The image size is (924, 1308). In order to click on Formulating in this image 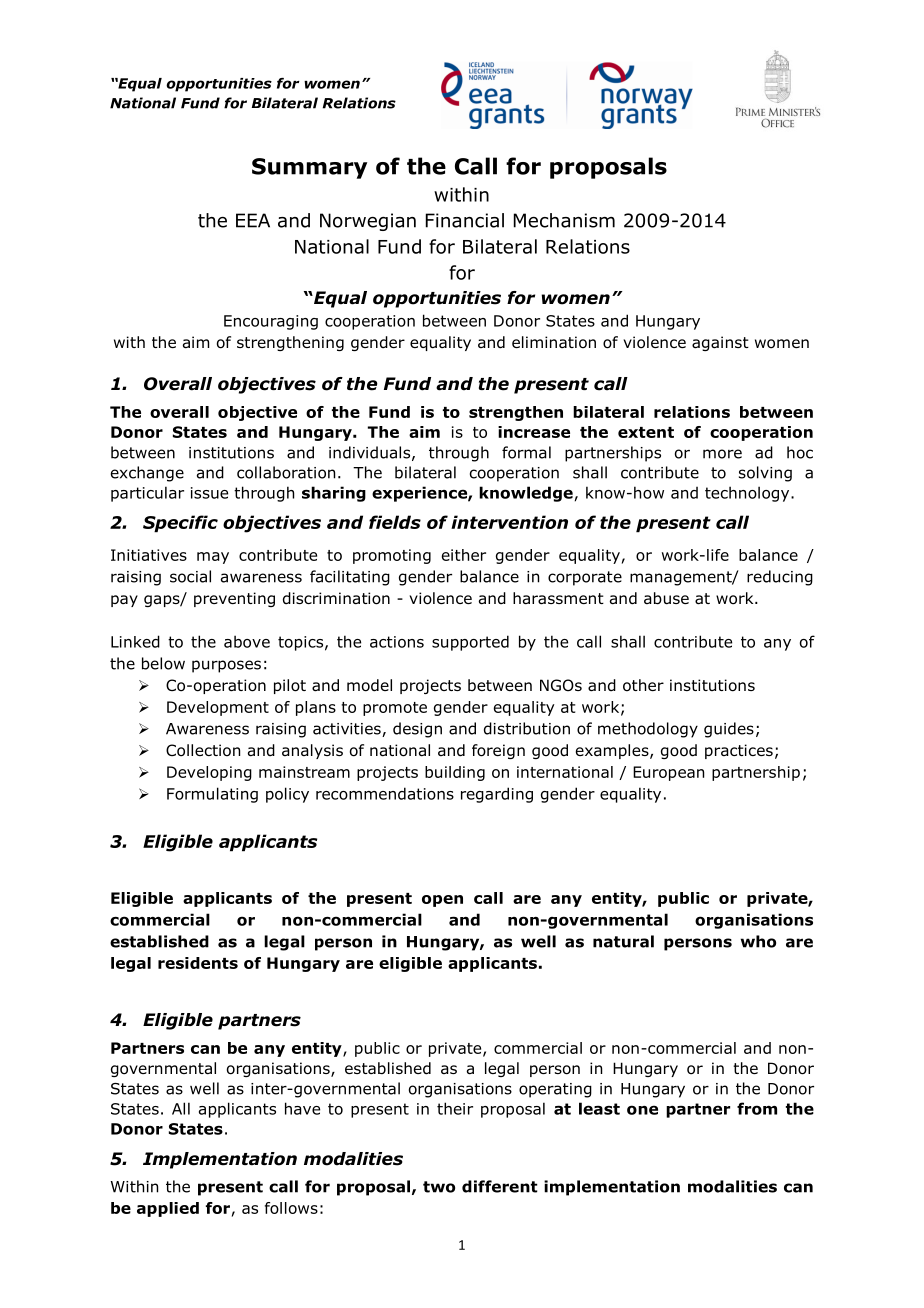, I will do `click(212, 795)`.
